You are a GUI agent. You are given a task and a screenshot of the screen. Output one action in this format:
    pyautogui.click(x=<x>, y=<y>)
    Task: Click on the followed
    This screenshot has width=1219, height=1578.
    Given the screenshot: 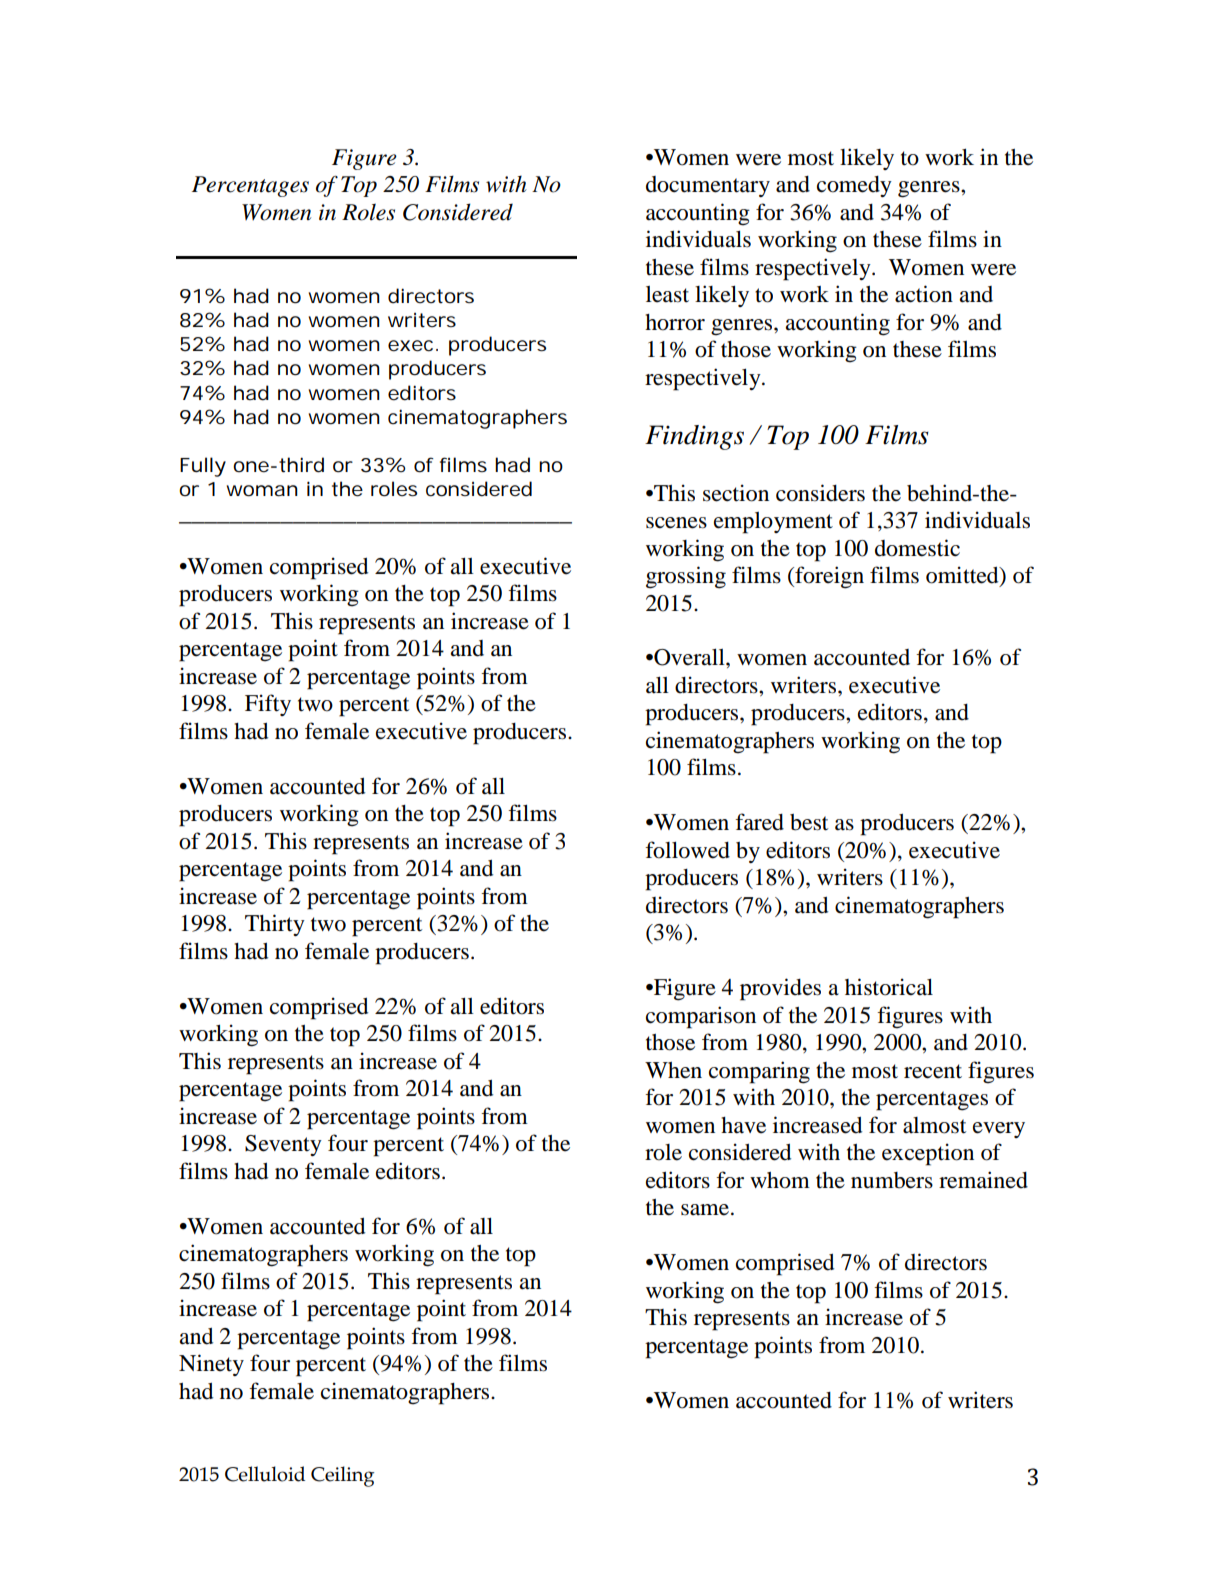 What is the action you would take?
    pyautogui.click(x=687, y=850)
